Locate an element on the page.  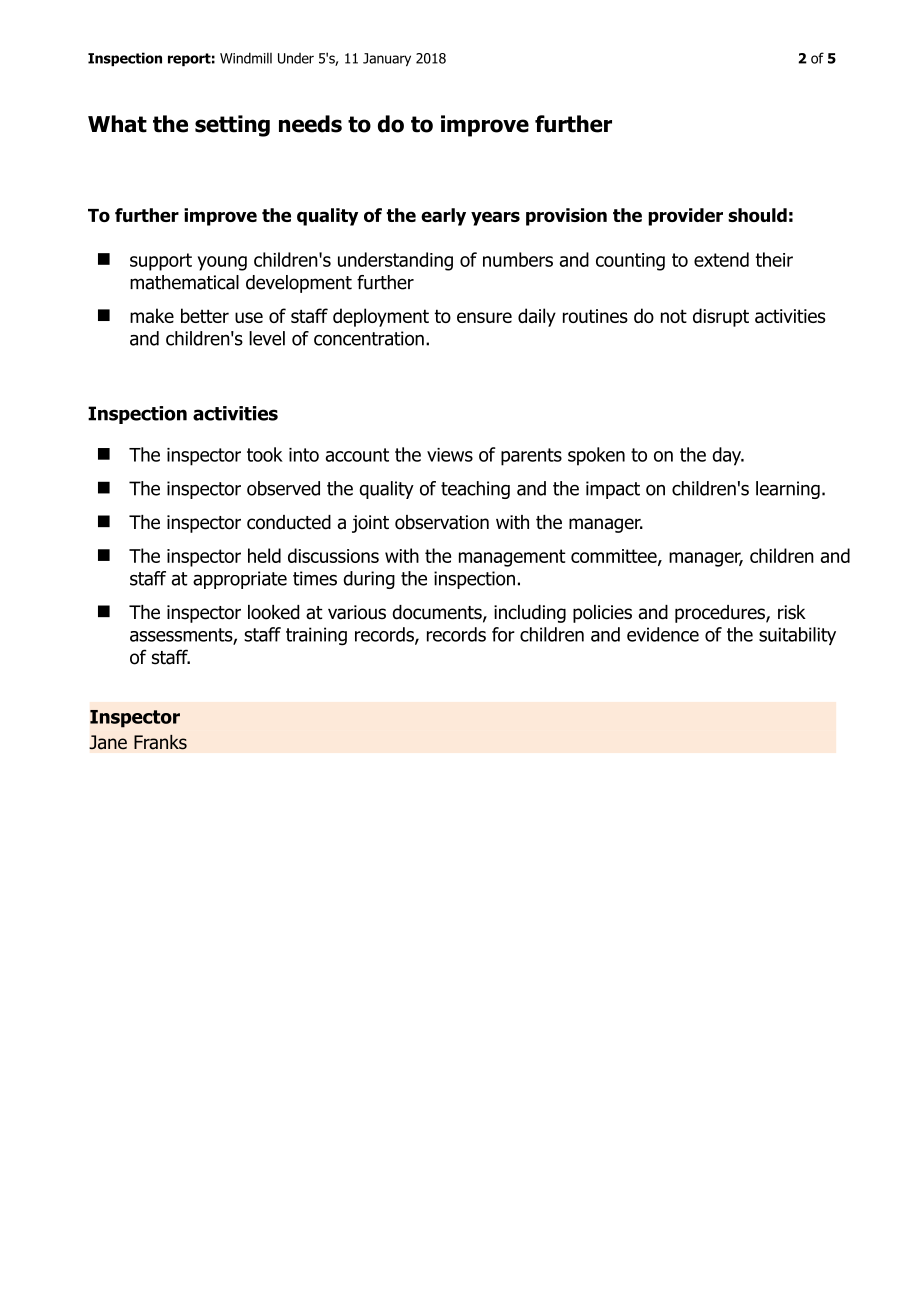
for is located at coordinates (503, 634).
